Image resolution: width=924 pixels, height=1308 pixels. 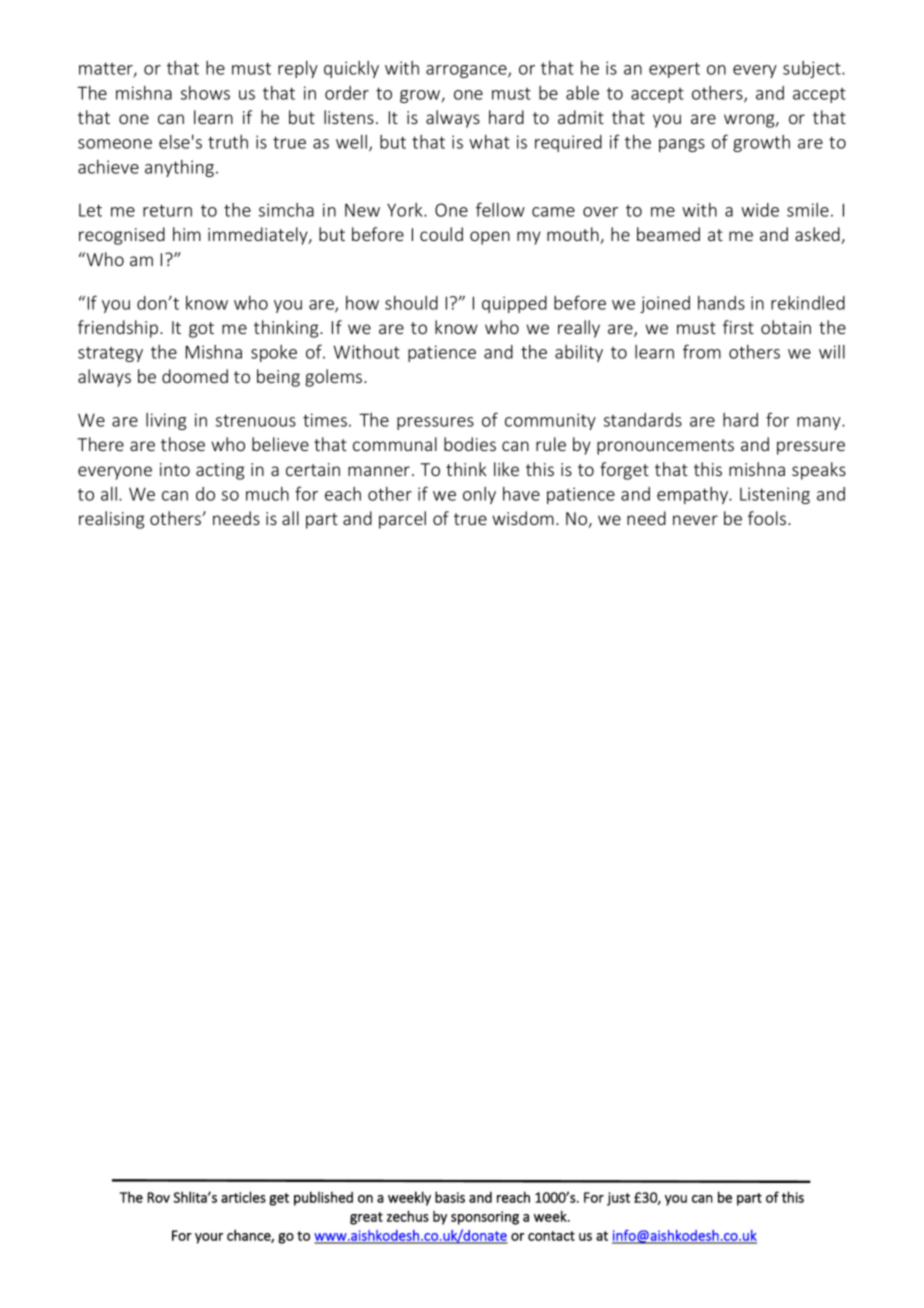 I want to click on basis, so click(x=450, y=1197).
